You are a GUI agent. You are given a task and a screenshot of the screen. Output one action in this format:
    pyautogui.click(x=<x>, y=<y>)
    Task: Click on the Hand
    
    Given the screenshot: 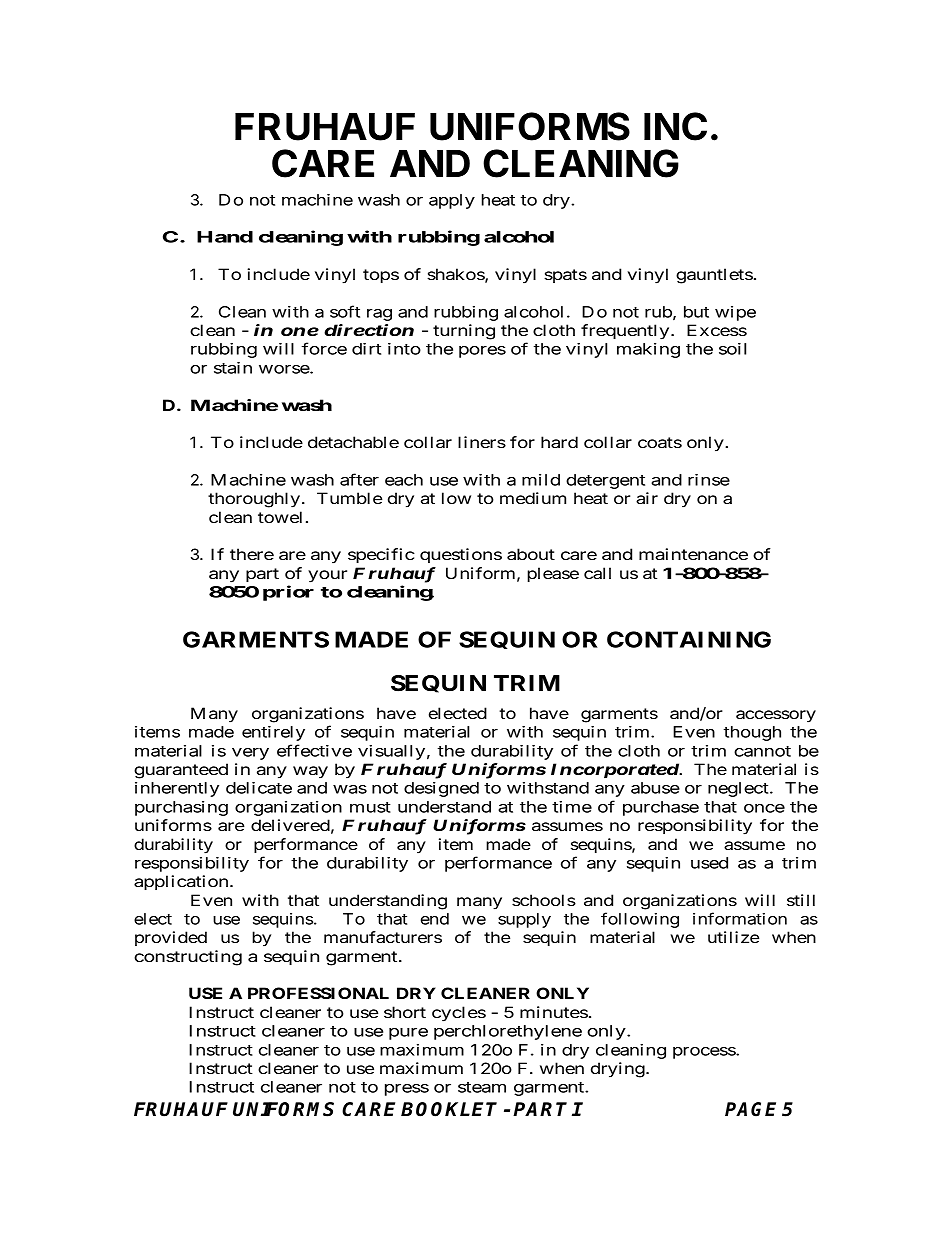 What is the action you would take?
    pyautogui.click(x=225, y=237)
